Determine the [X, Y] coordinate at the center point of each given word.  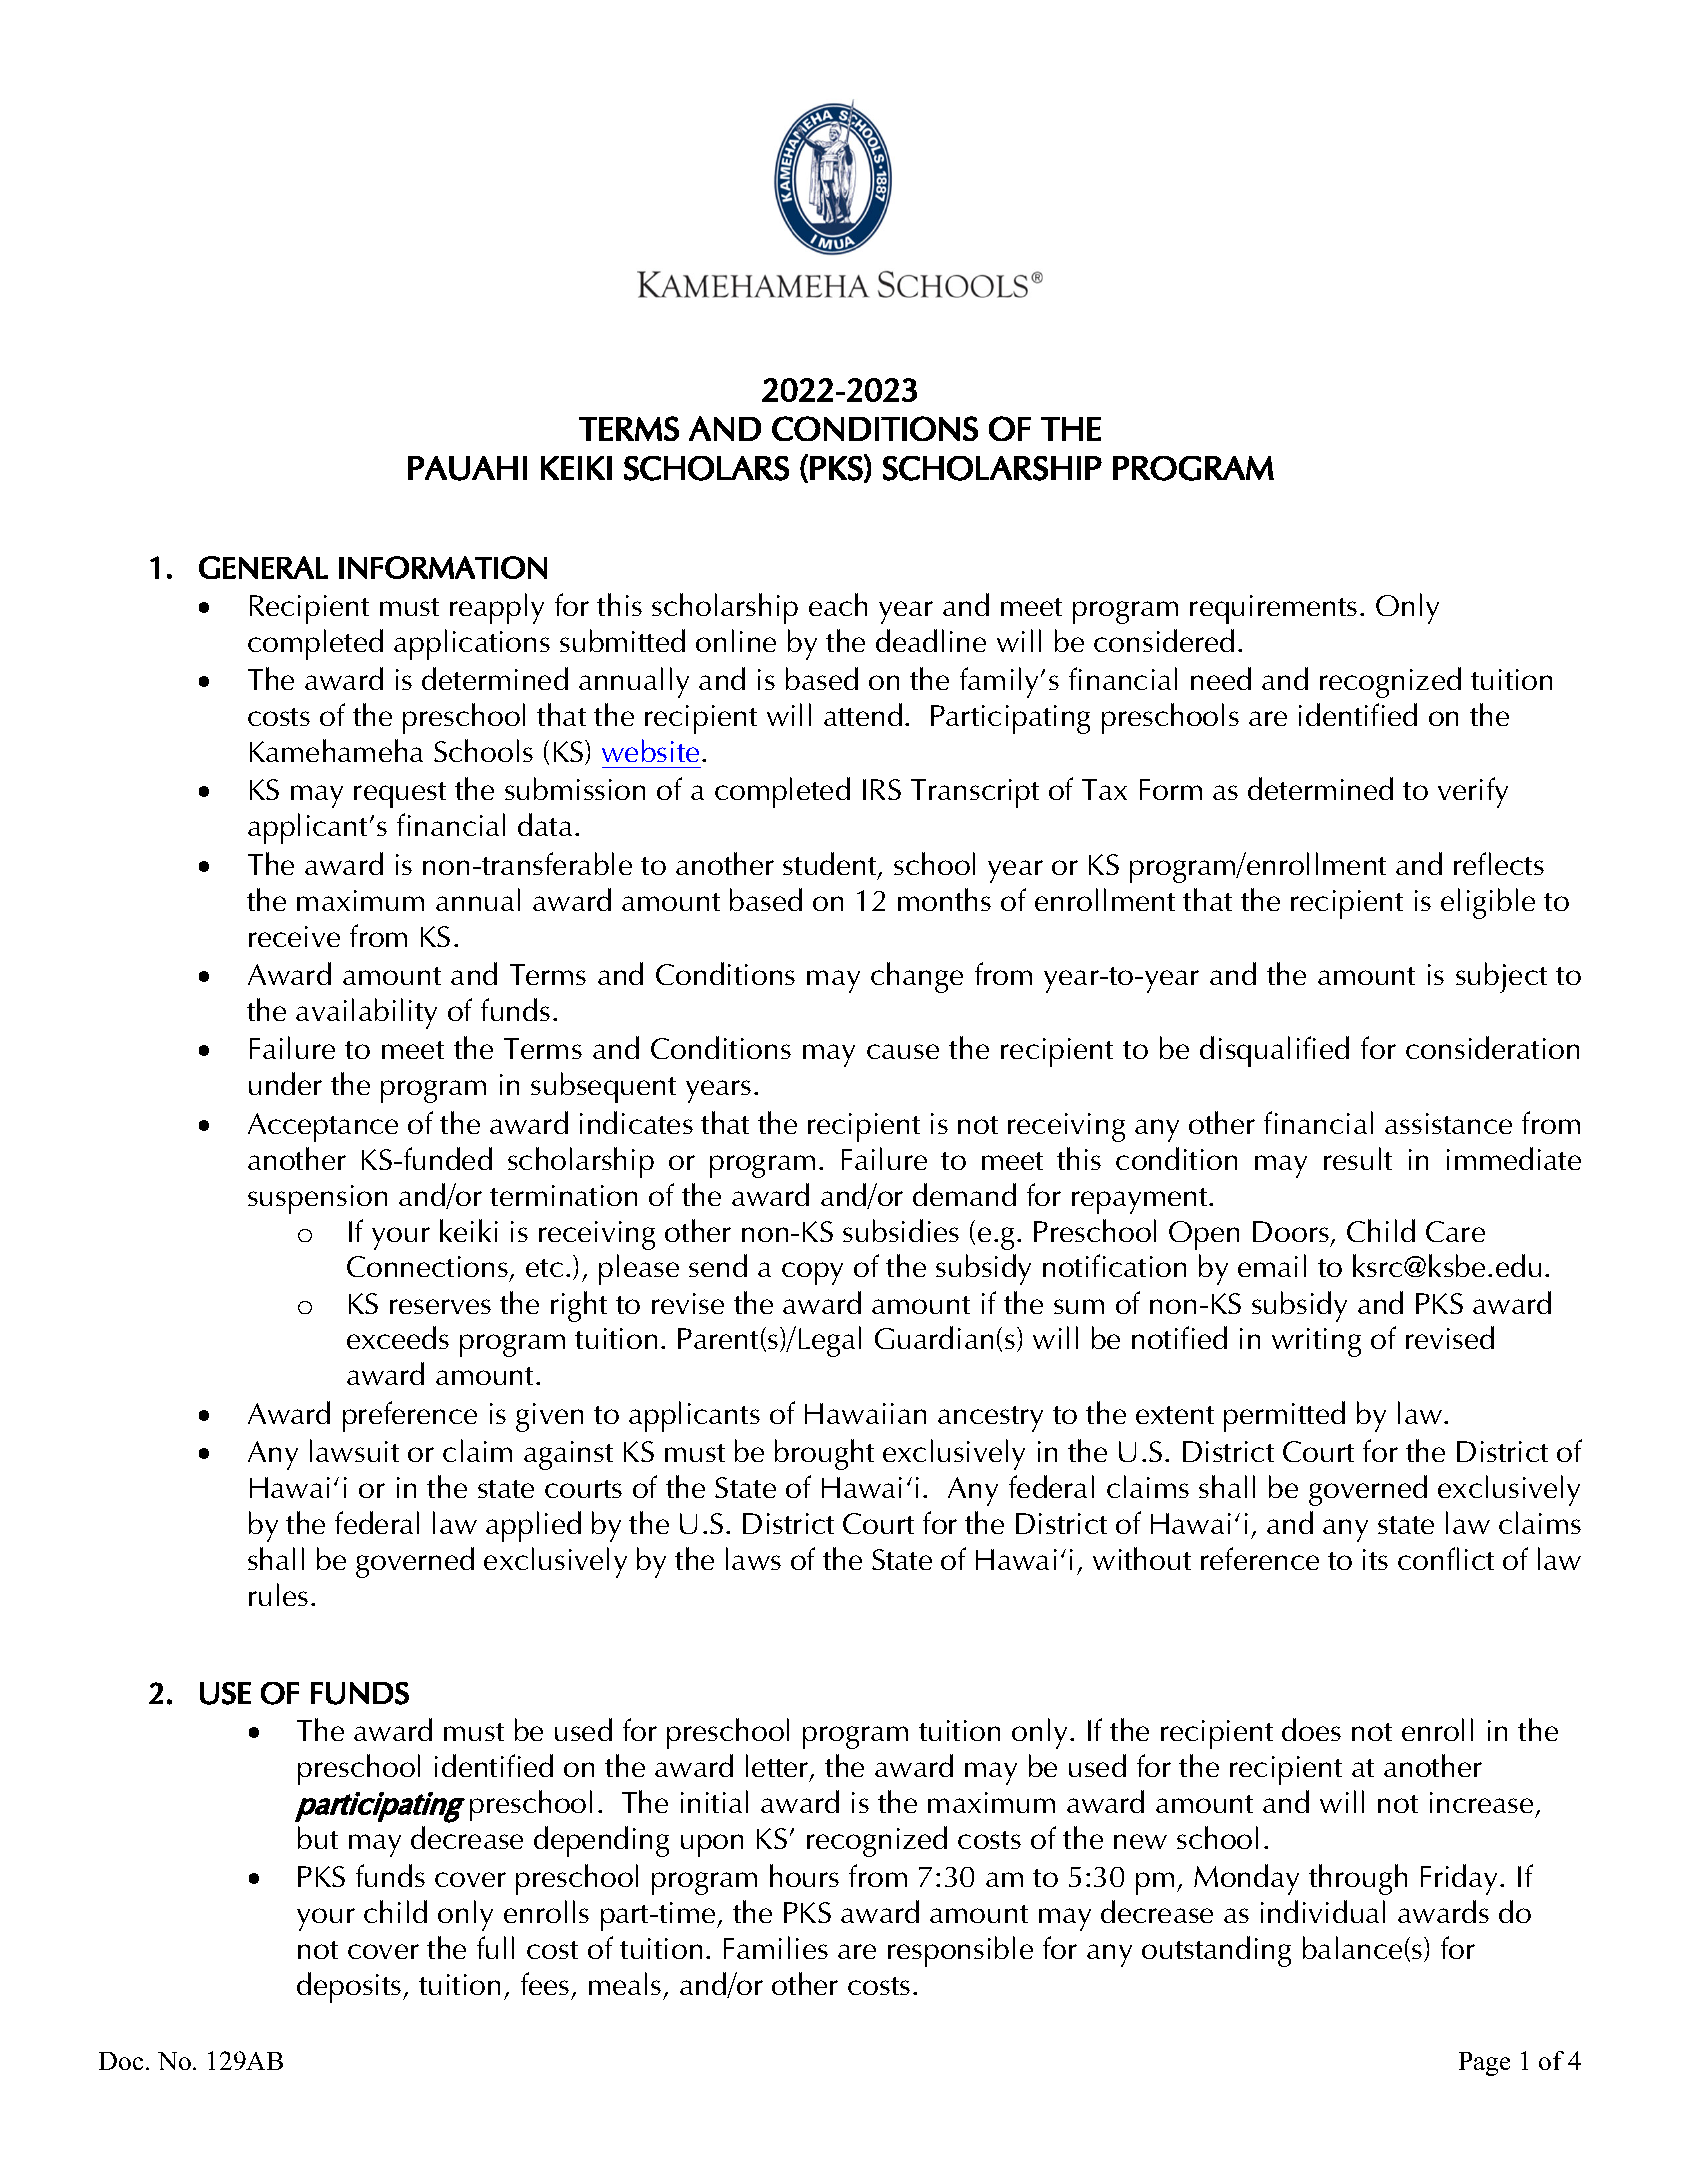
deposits [350, 1987]
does [1311, 1729]
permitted [1284, 1416]
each [838, 604]
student [831, 865]
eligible [1488, 903]
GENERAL [263, 567]
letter [778, 1767]
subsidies [901, 1230]
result [1358, 1158]
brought [824, 1454]
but [318, 1837]
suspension [317, 1199]
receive [294, 936]
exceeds [398, 1337]
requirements [1273, 609]
